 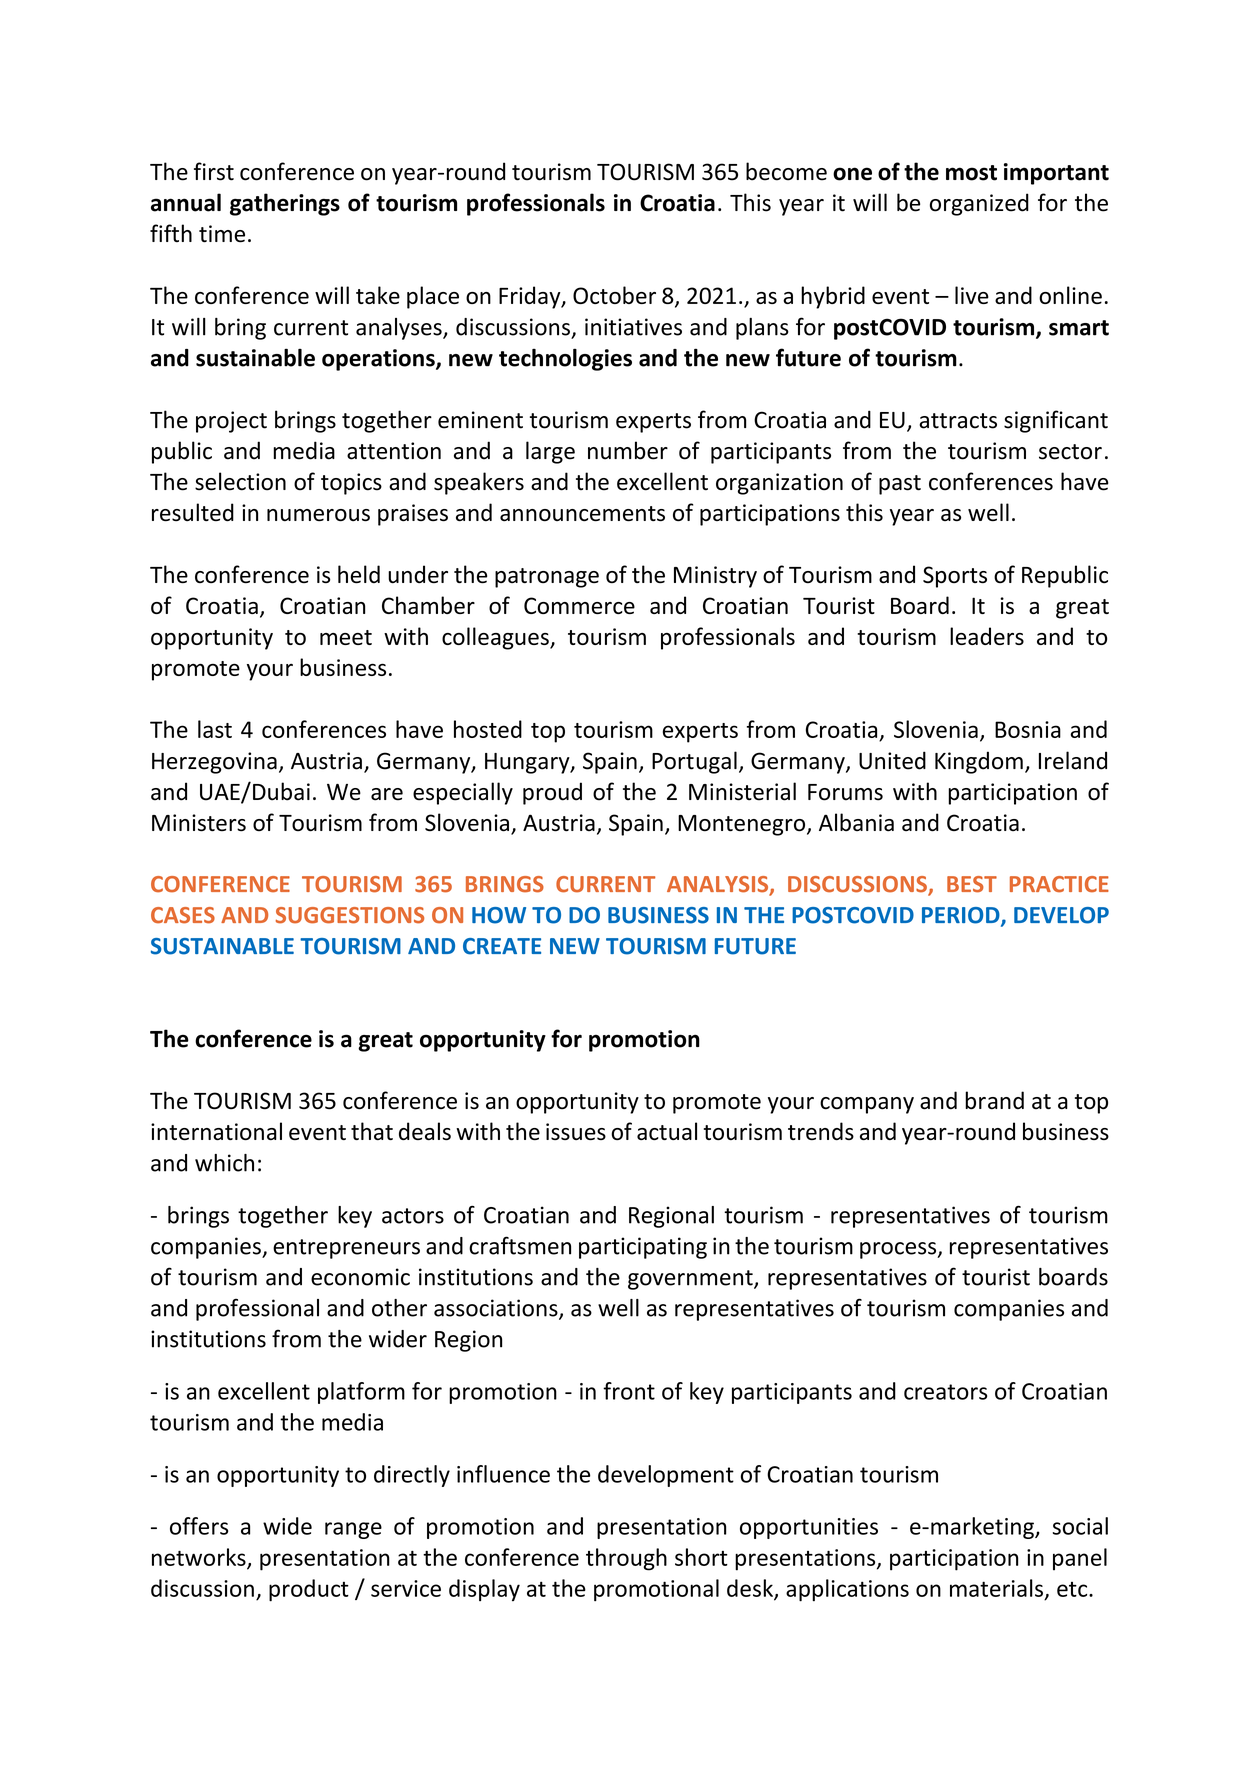 I want to click on October, so click(x=614, y=295).
